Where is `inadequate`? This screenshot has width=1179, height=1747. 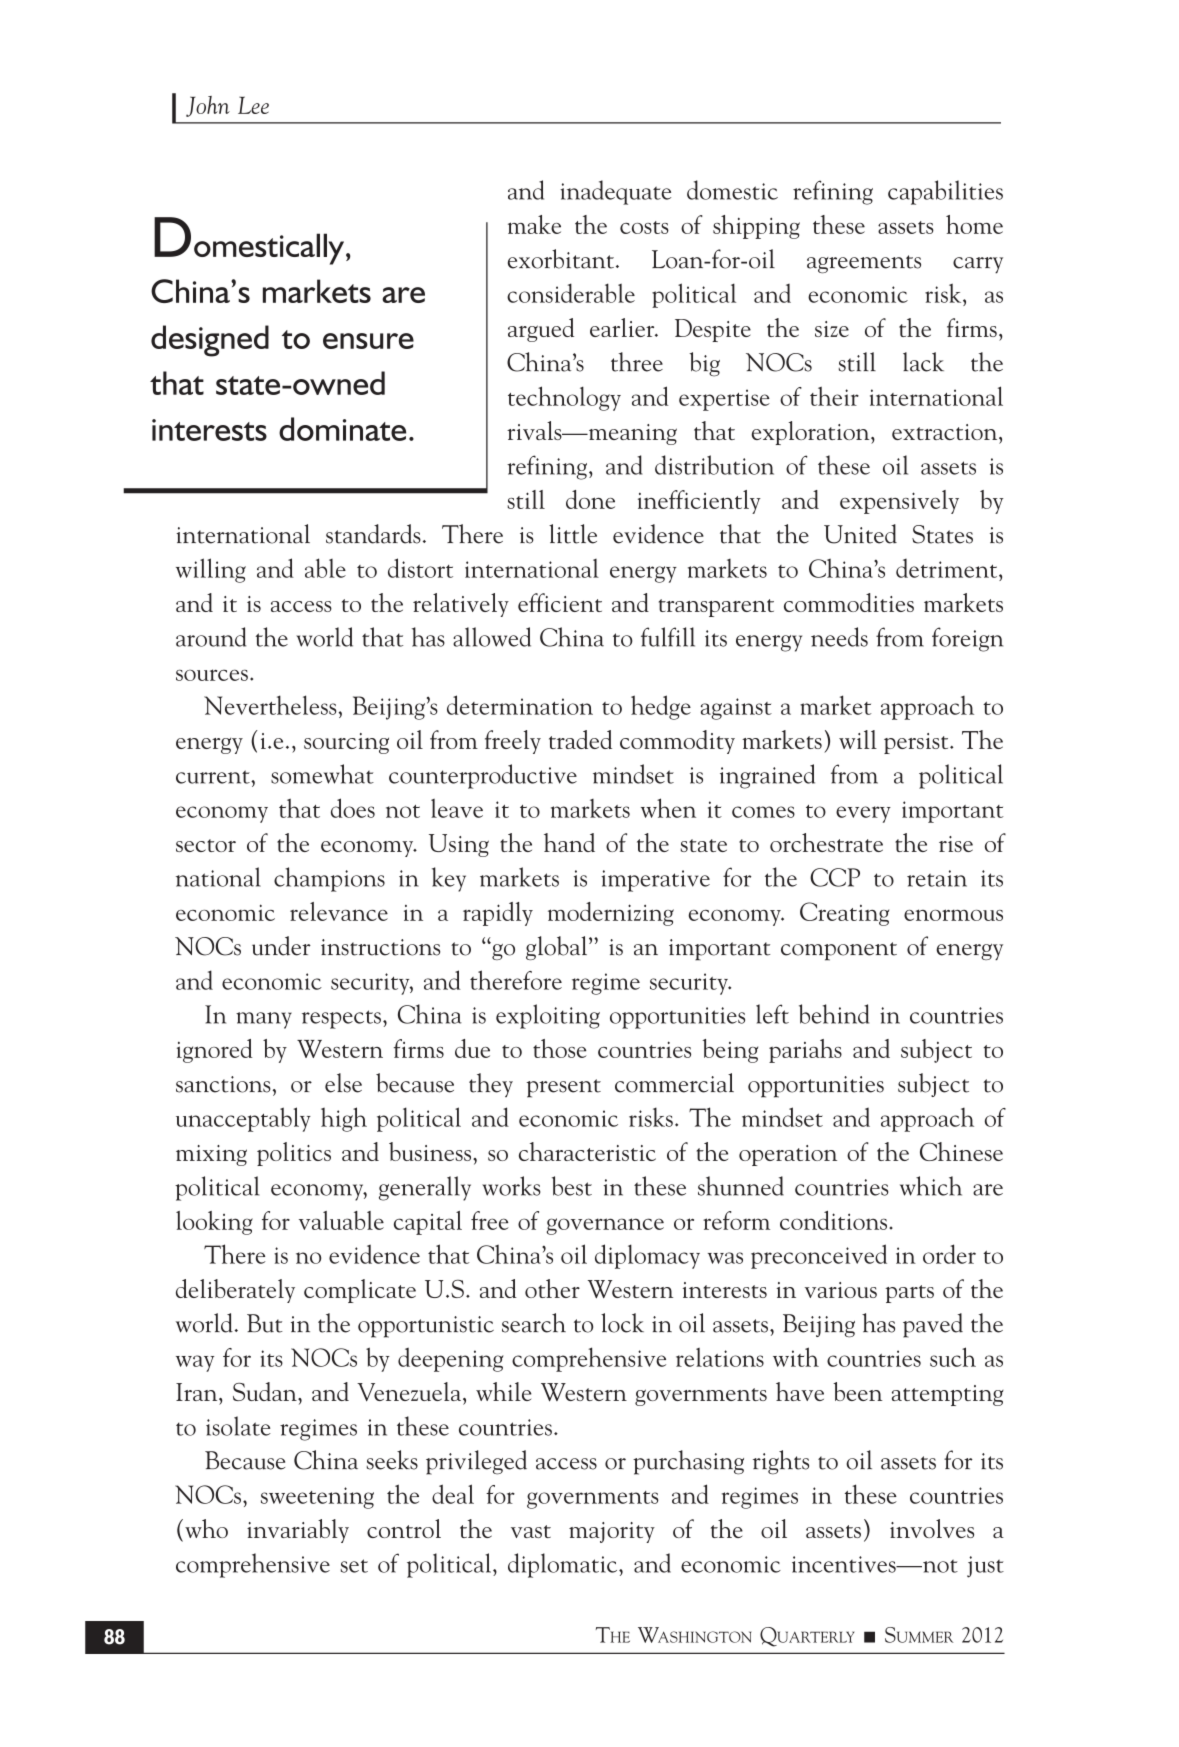
inadequate is located at coordinates (615, 192).
